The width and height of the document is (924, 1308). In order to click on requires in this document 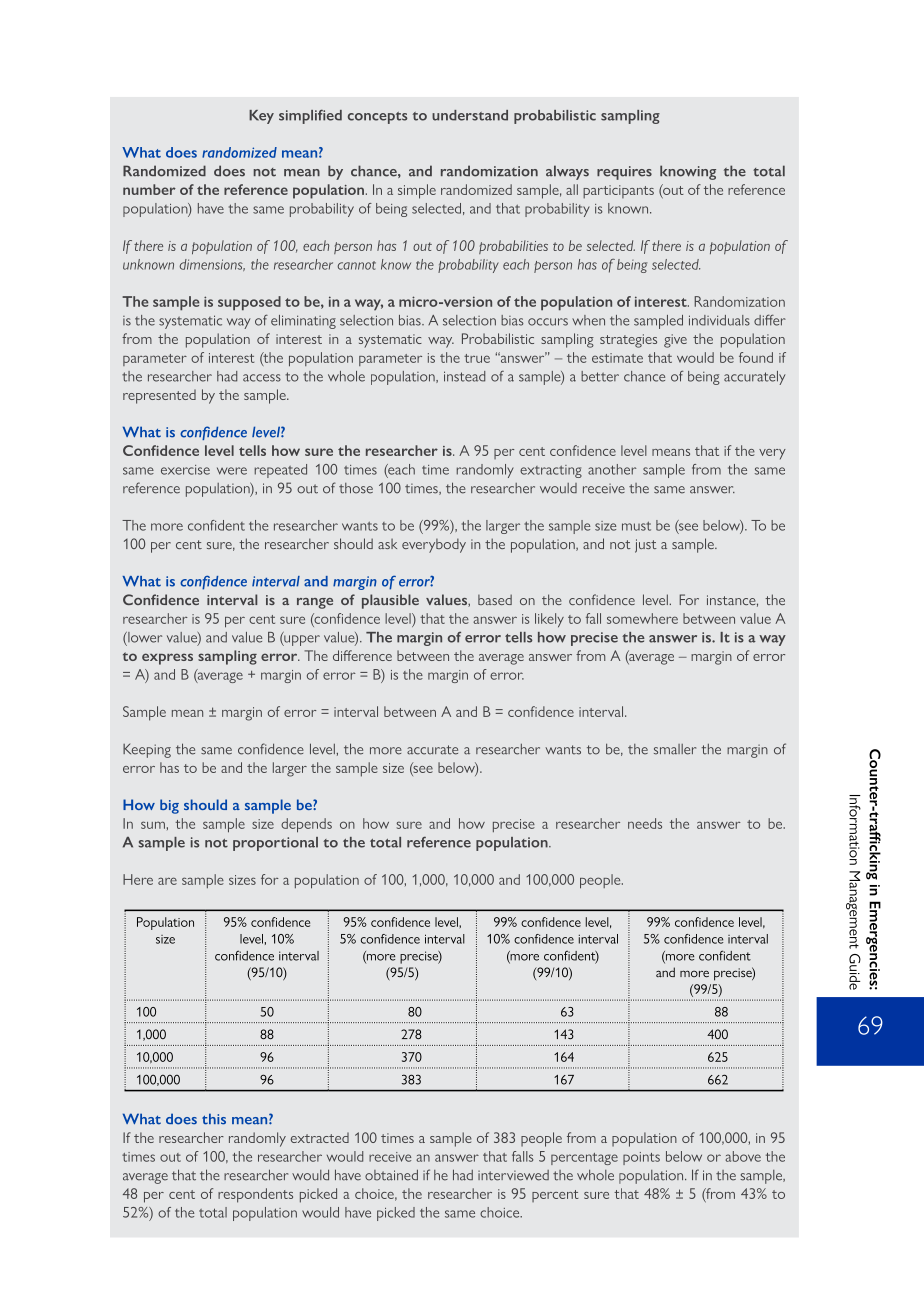, I will do `click(624, 173)`.
